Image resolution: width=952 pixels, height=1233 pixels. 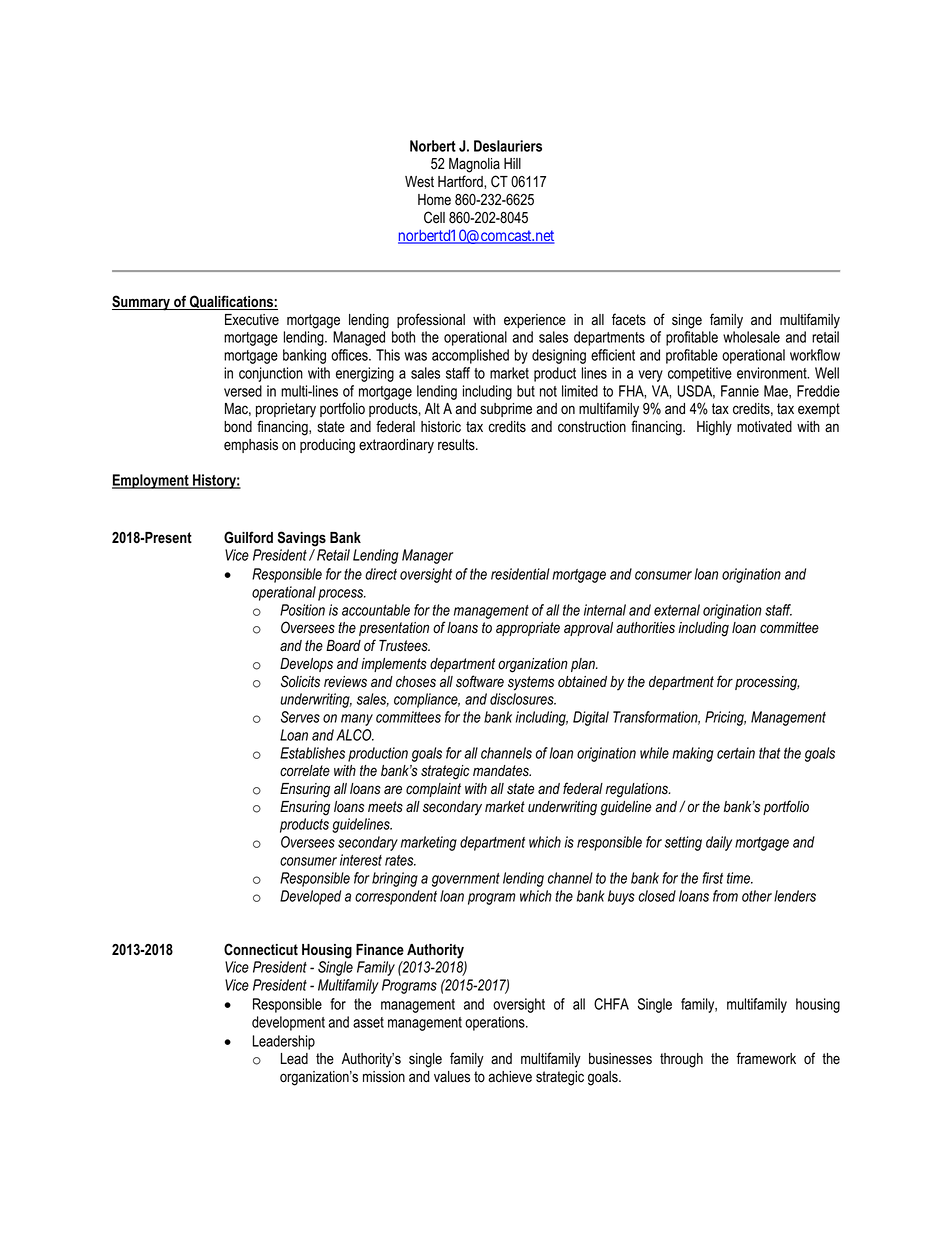 What do you see at coordinates (528, 629) in the screenshot?
I see `appropriate` at bounding box center [528, 629].
